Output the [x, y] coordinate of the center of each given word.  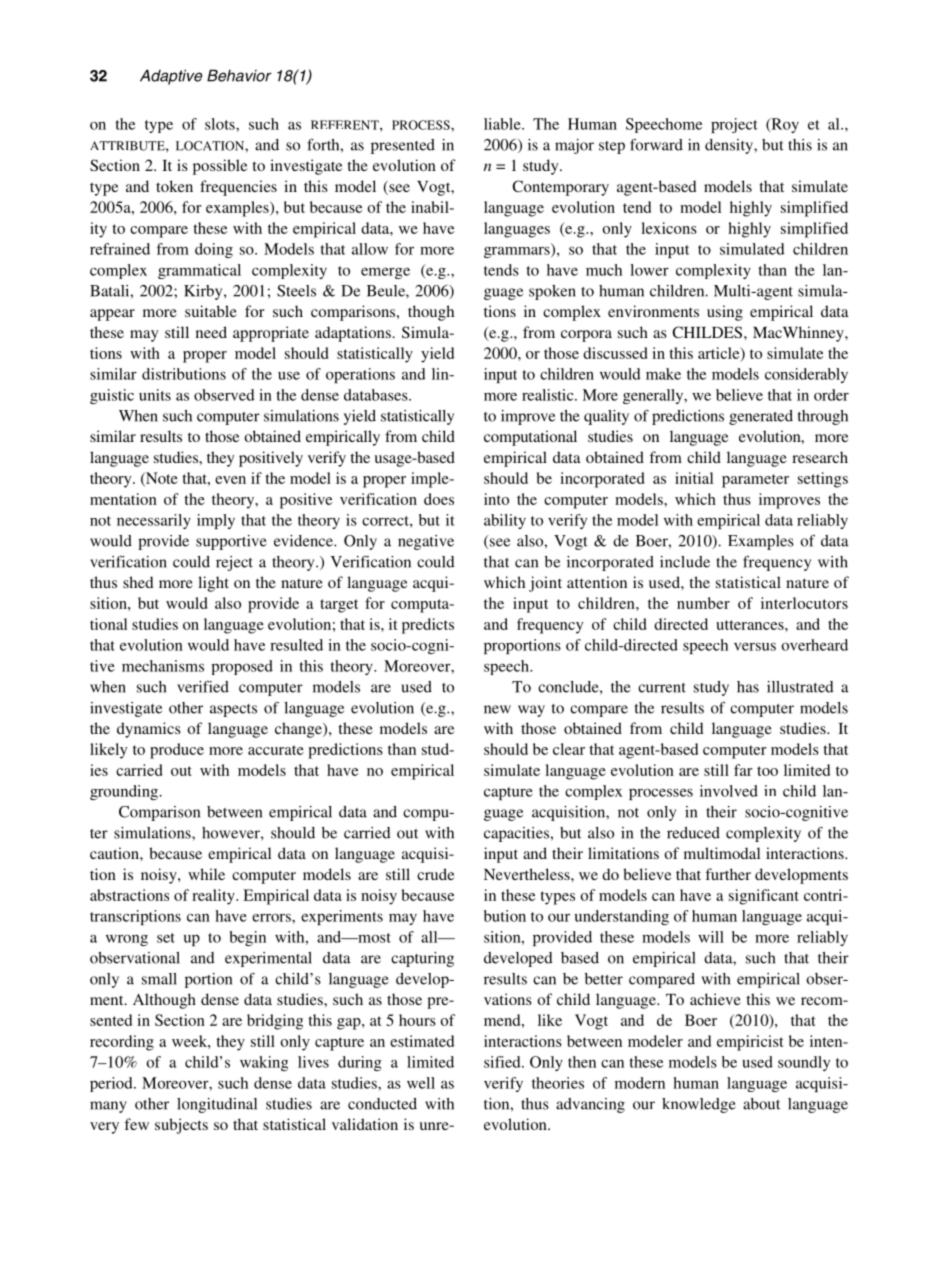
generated [761, 417]
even [230, 480]
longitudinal [217, 1105]
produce [177, 751]
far [743, 770]
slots [221, 124]
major [574, 146]
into [496, 499]
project [734, 125]
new [497, 709]
